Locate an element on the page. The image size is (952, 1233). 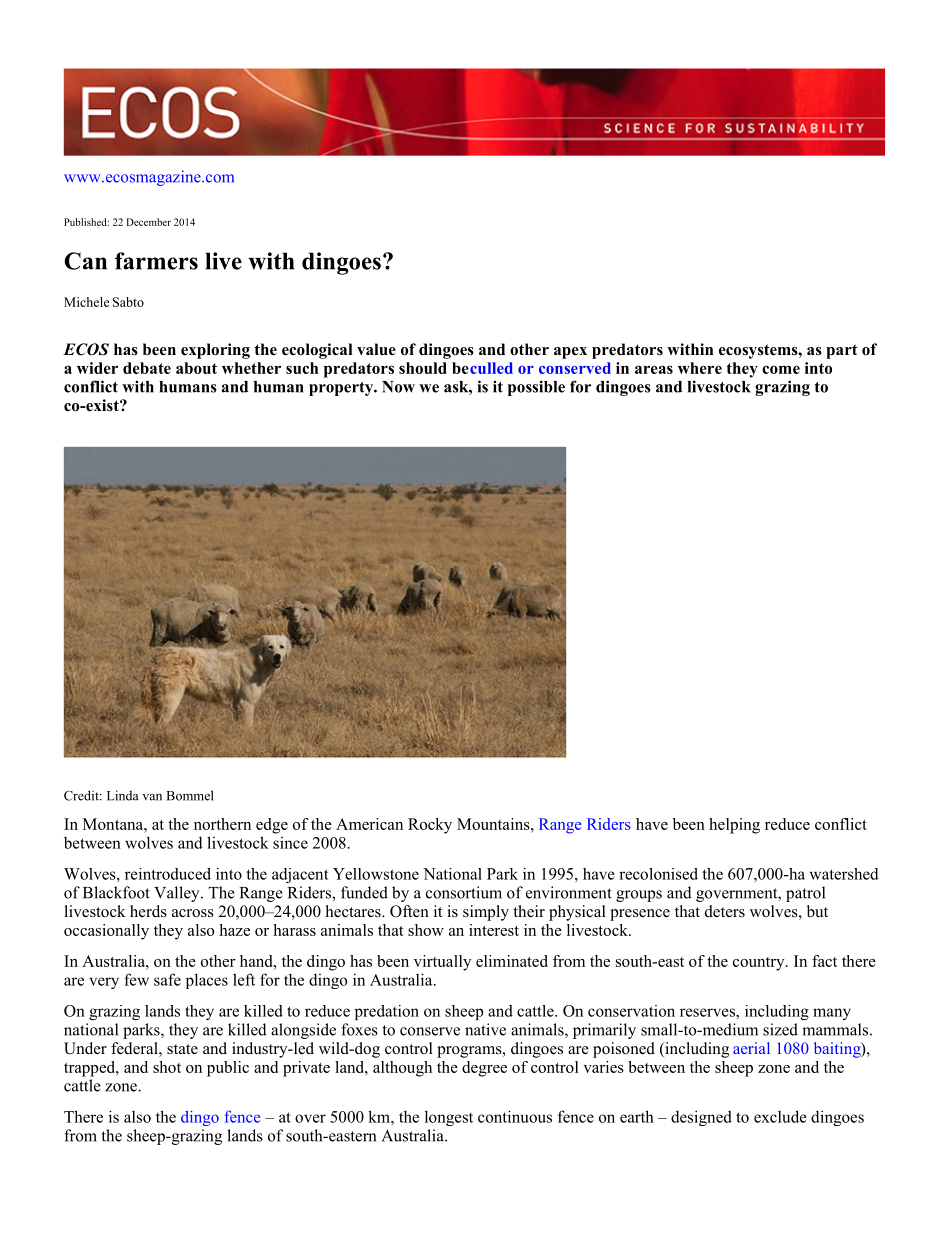
farmers is located at coordinates (156, 261).
